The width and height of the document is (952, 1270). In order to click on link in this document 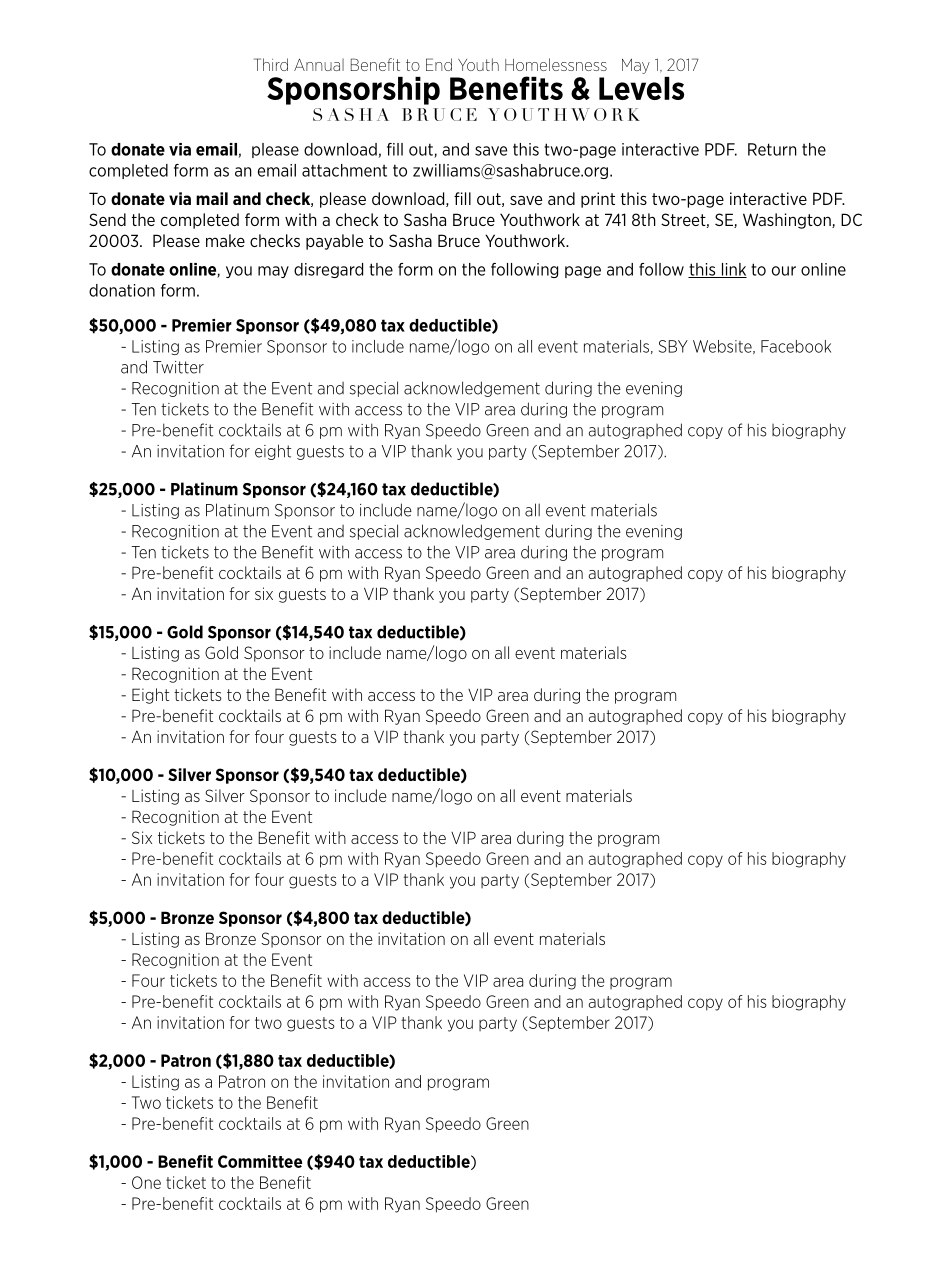, I will do `click(733, 270)`.
